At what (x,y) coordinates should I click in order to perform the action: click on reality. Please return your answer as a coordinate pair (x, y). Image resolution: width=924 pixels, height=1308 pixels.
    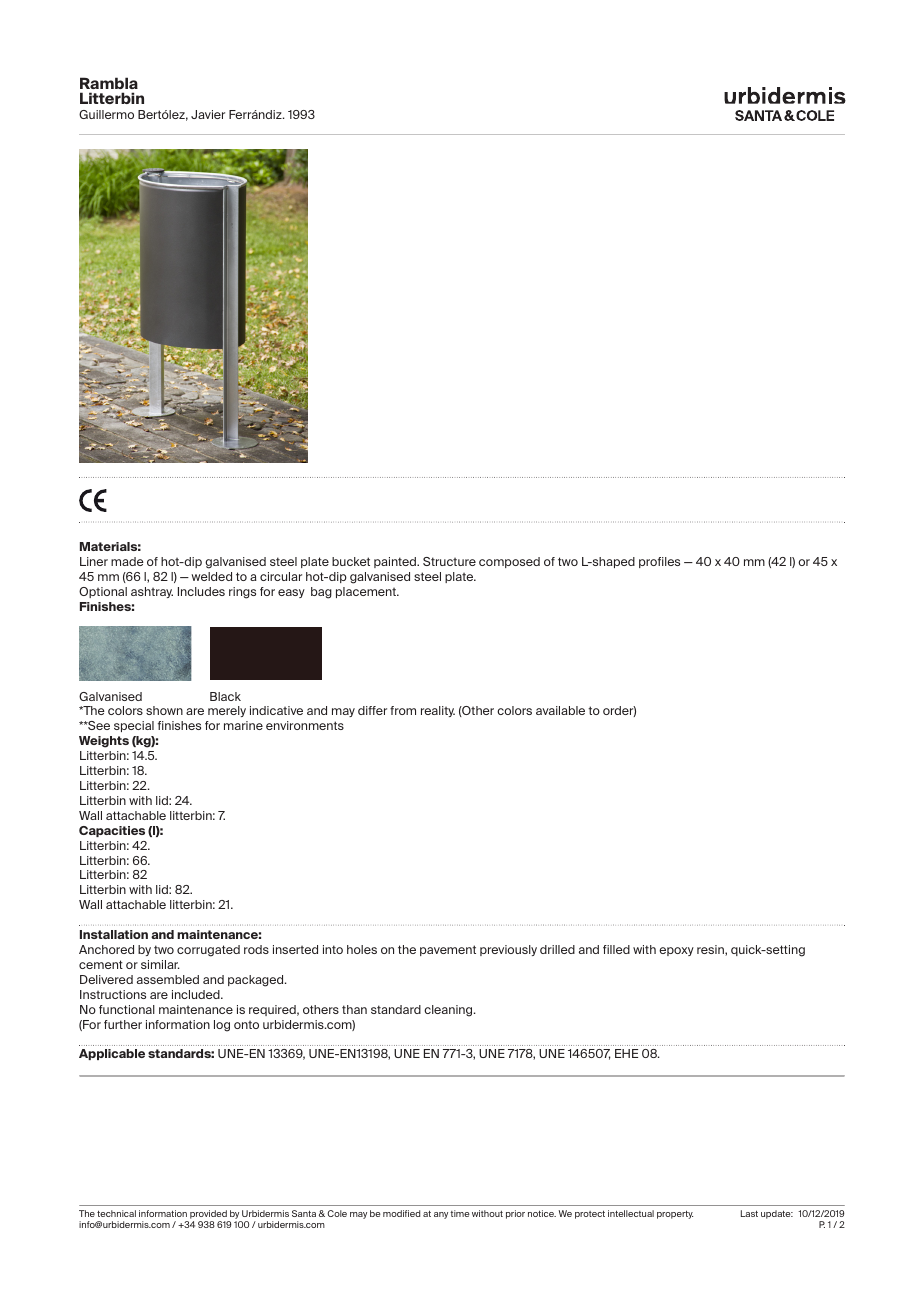
    Looking at the image, I should click on (438, 711).
